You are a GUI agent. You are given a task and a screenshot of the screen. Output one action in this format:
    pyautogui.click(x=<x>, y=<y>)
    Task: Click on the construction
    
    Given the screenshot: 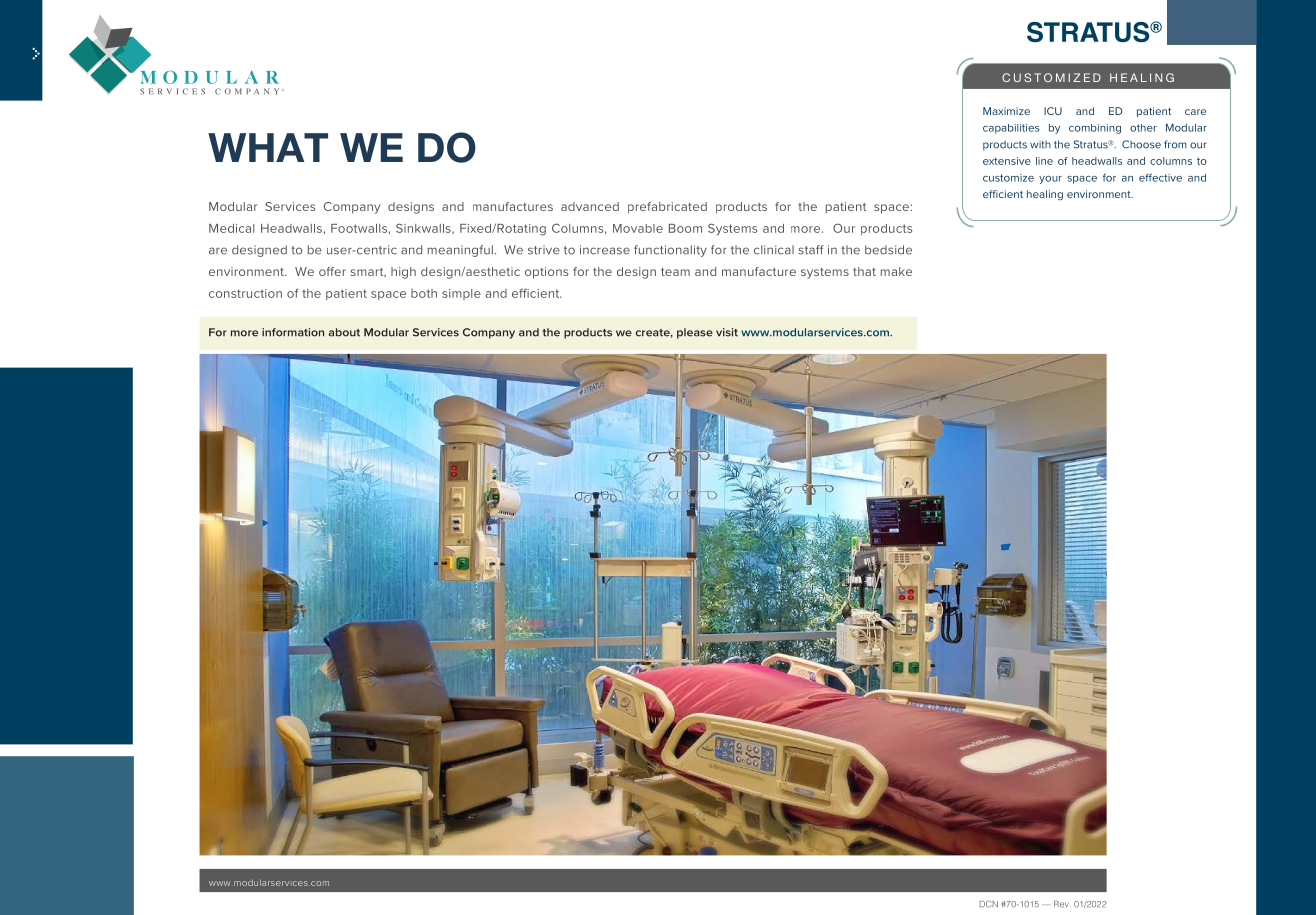 What is the action you would take?
    pyautogui.click(x=245, y=293)
